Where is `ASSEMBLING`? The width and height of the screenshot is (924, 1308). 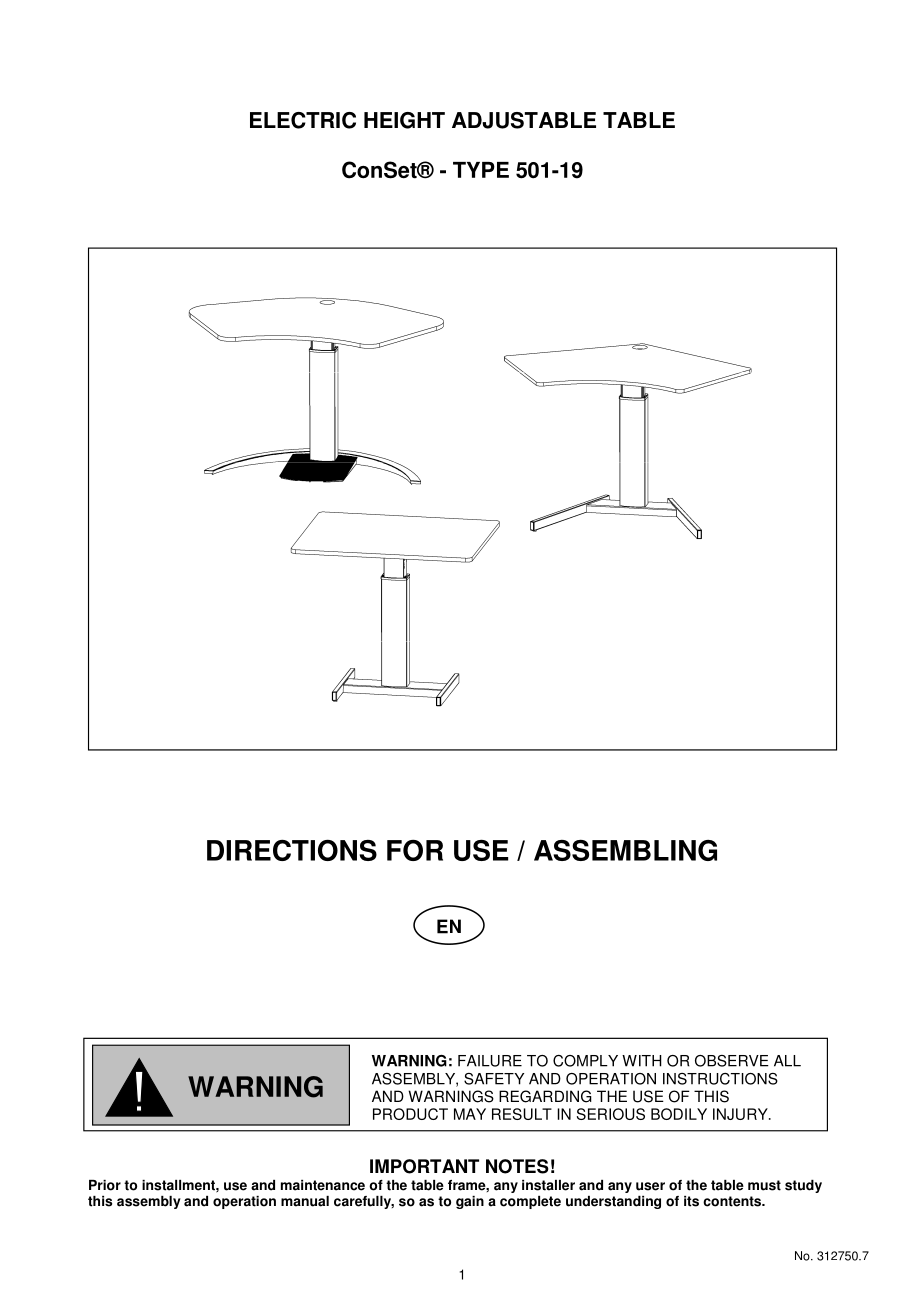
ASSEMBLING is located at coordinates (625, 850).
